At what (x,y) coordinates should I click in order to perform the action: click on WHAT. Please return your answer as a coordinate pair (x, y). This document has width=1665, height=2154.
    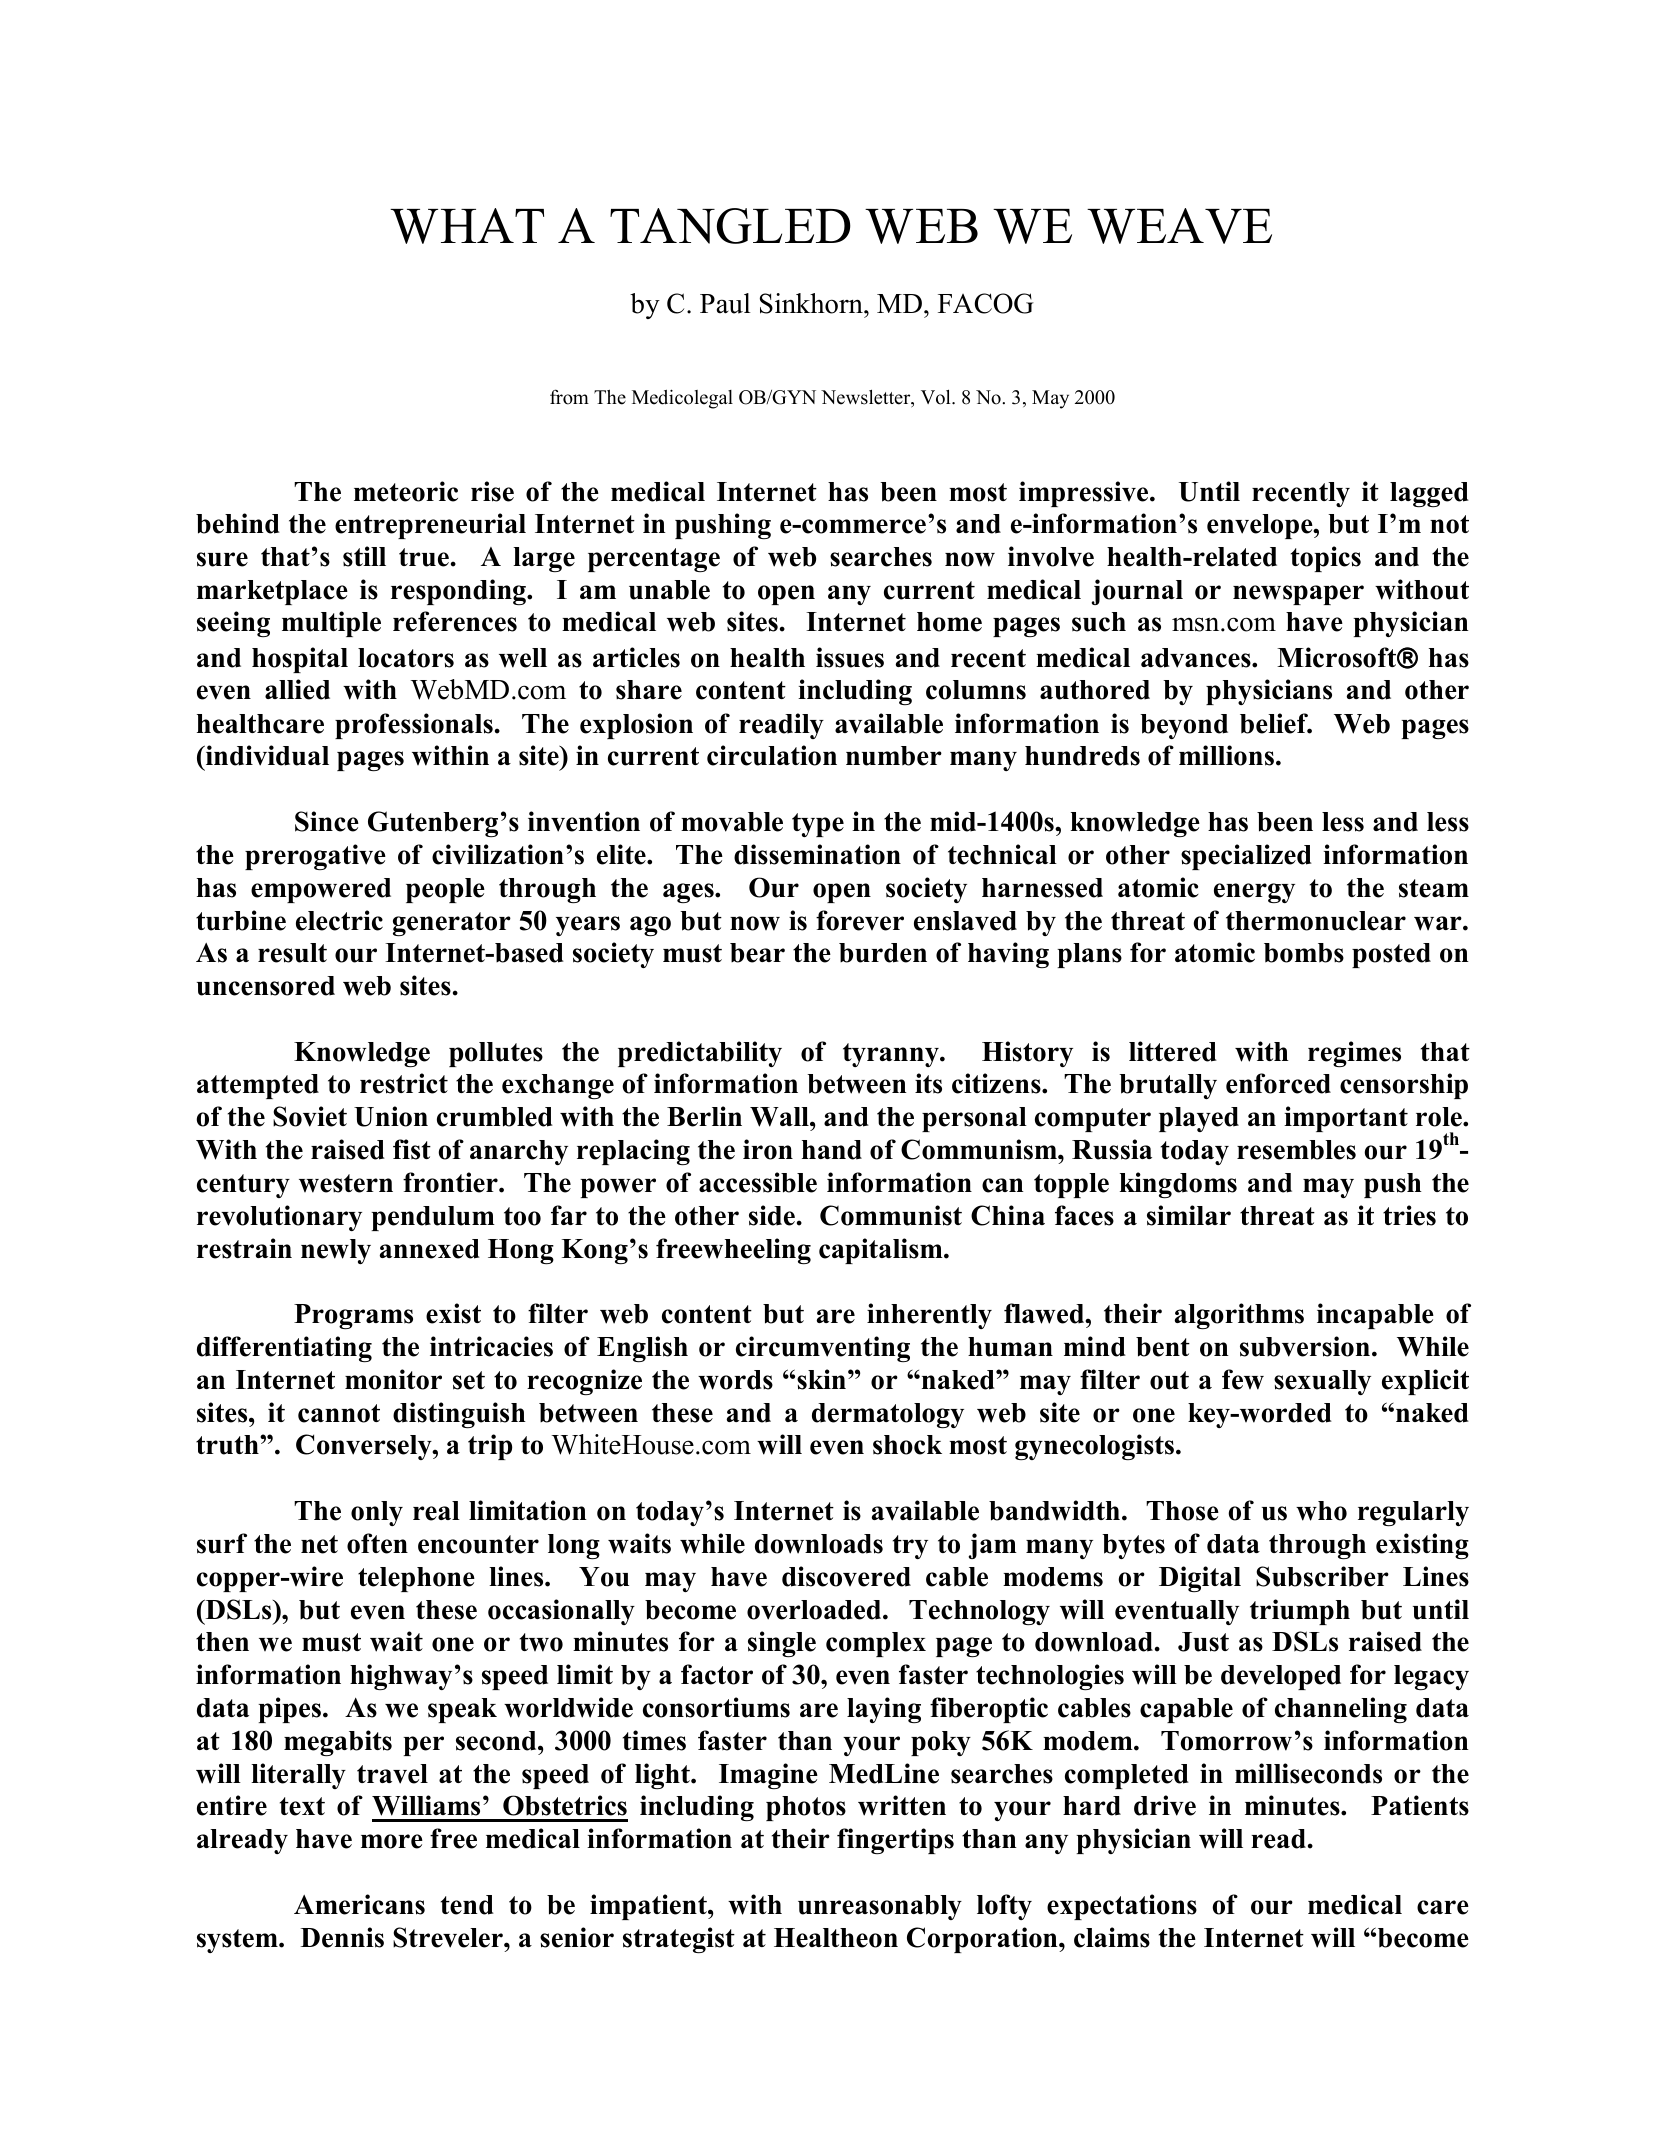
    Looking at the image, I should click on (467, 226).
